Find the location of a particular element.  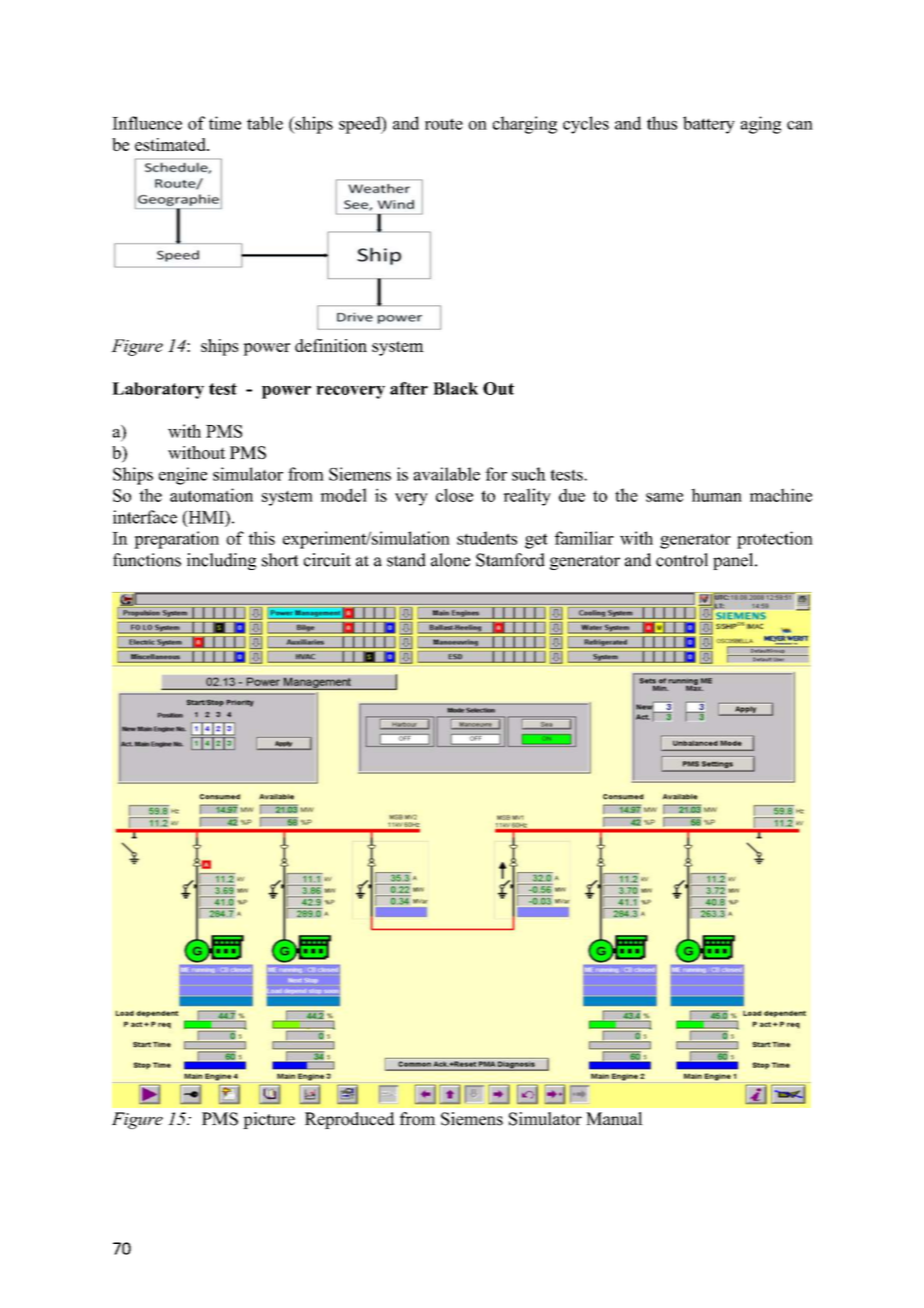

alone is located at coordinates (450, 560).
